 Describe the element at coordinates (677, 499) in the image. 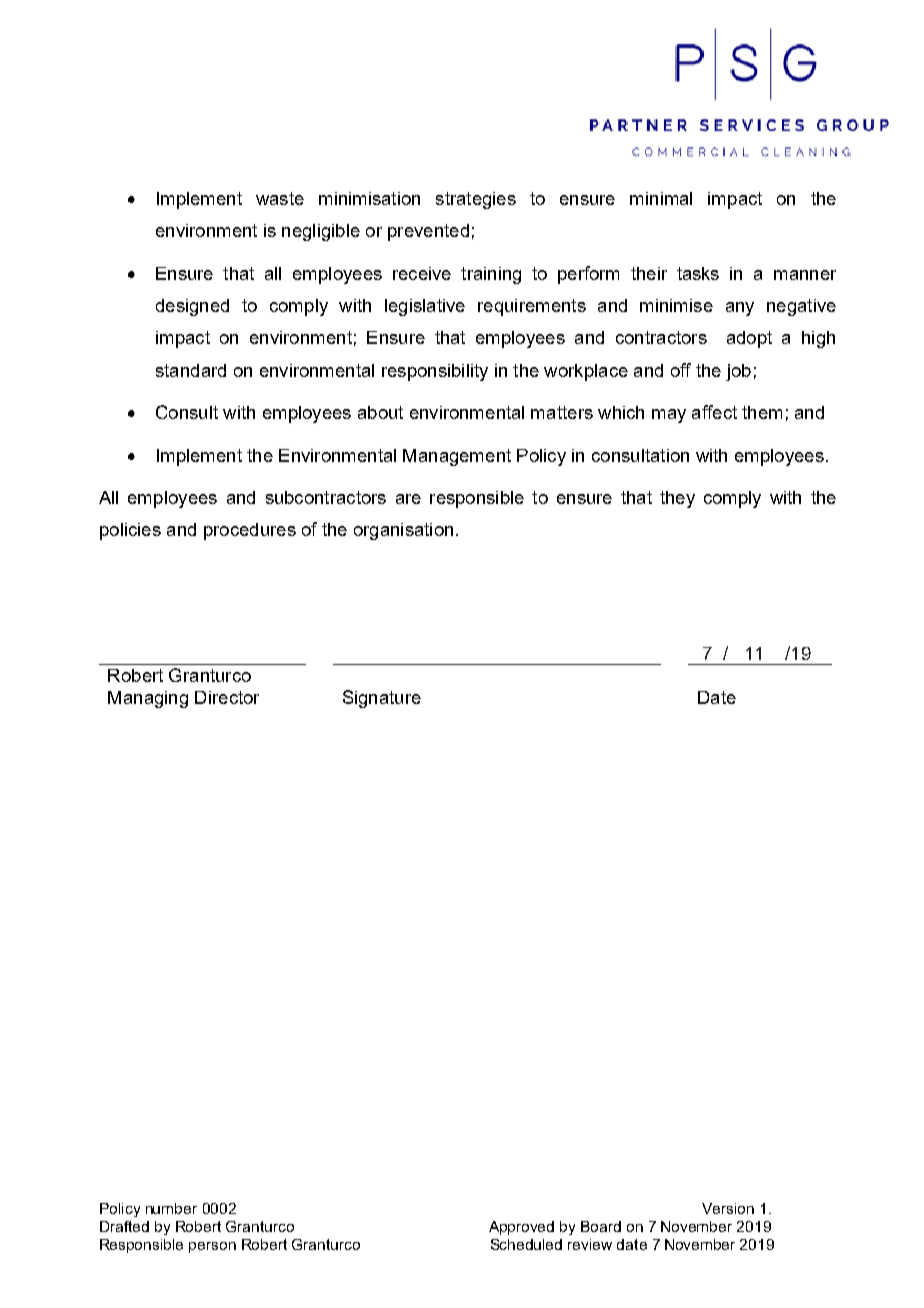

I see `they` at that location.
